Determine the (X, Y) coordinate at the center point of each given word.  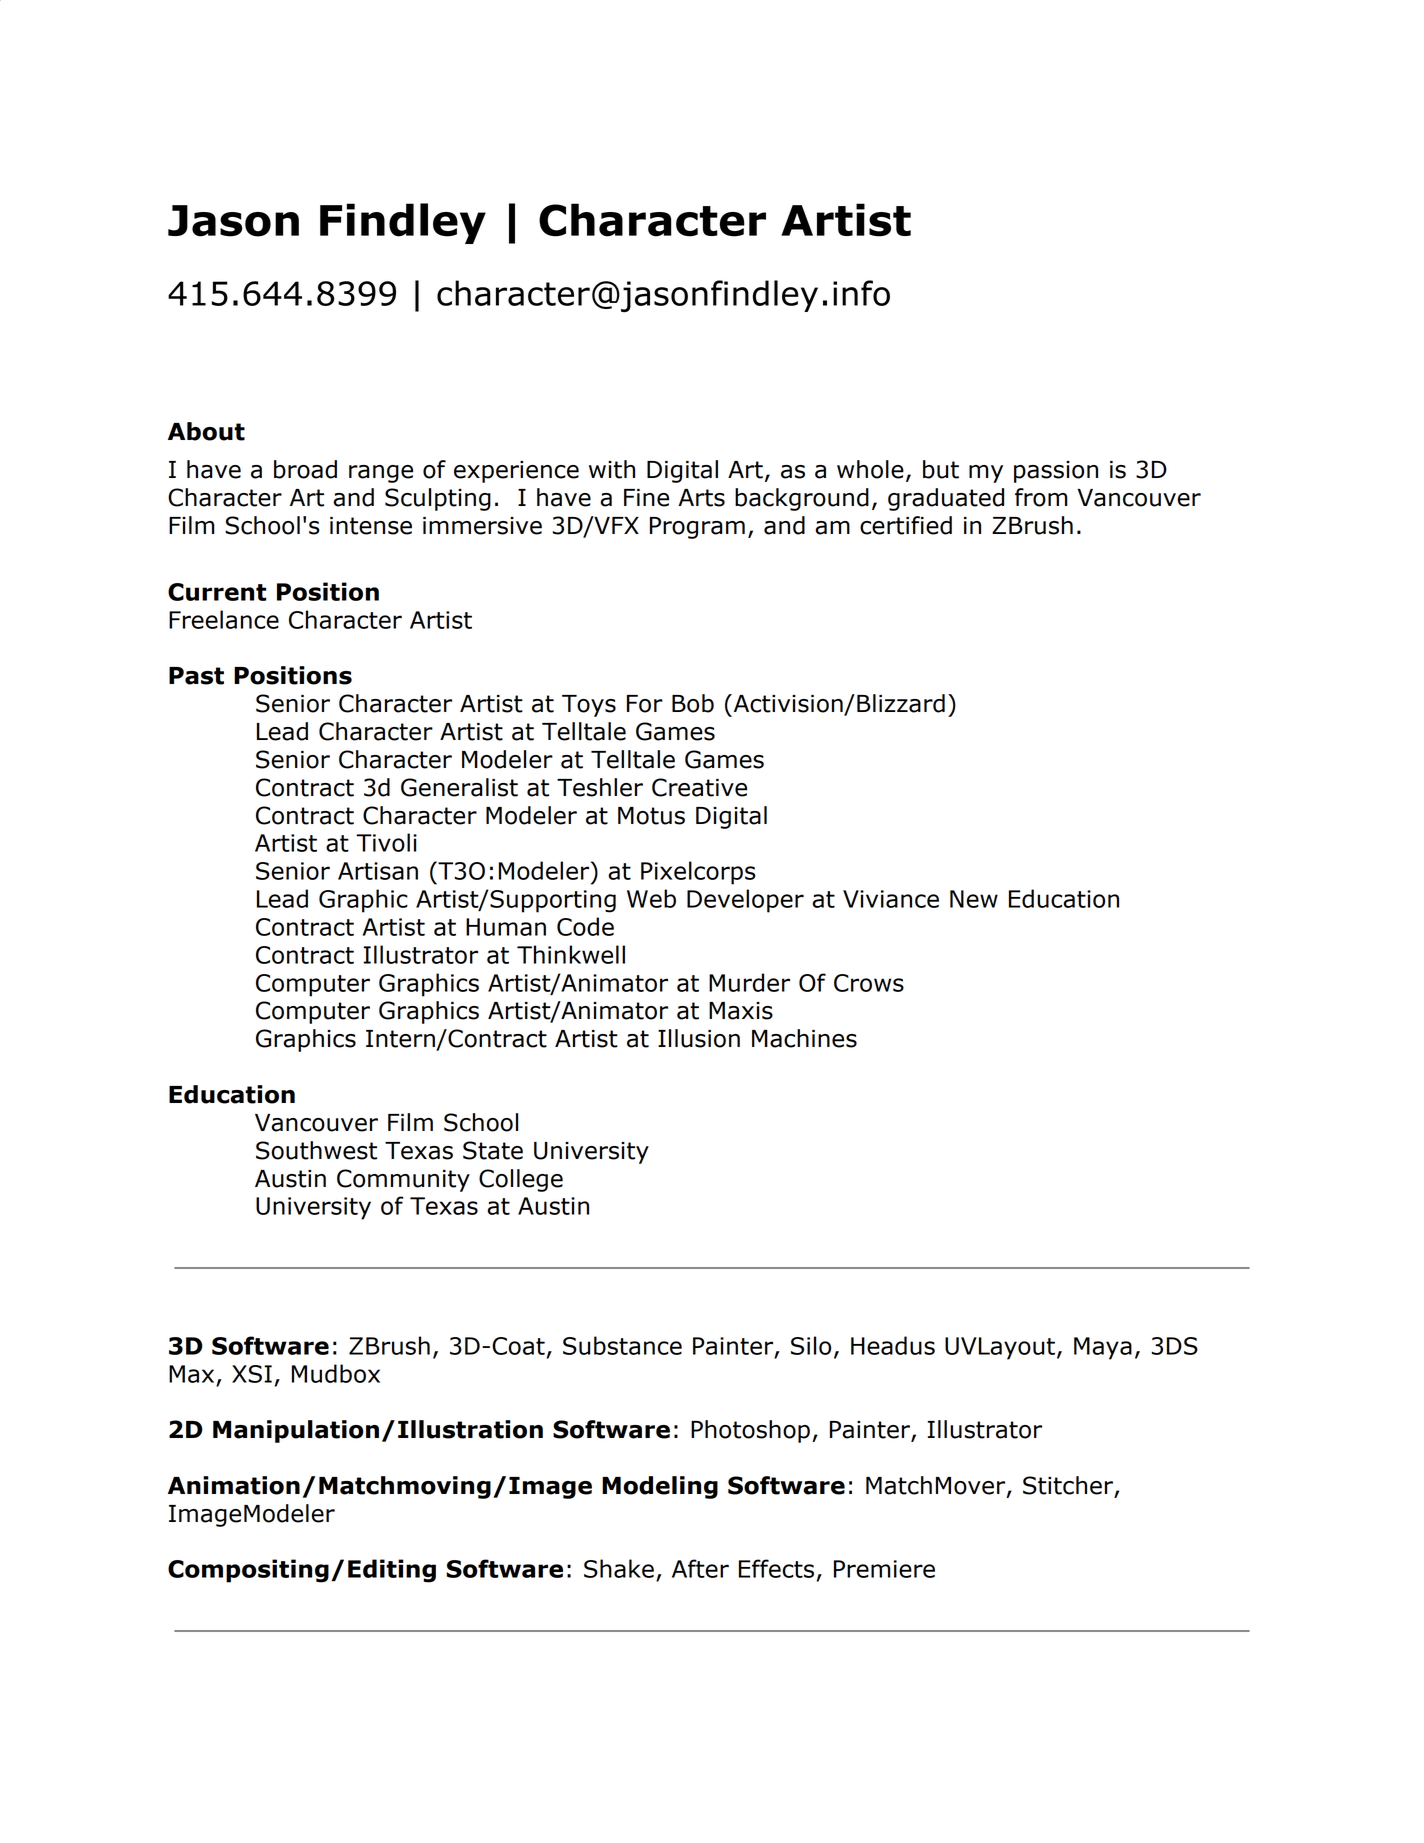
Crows (869, 983)
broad (305, 469)
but (941, 469)
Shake (619, 1568)
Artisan (378, 871)
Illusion (699, 1038)
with (612, 469)
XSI (252, 1374)
